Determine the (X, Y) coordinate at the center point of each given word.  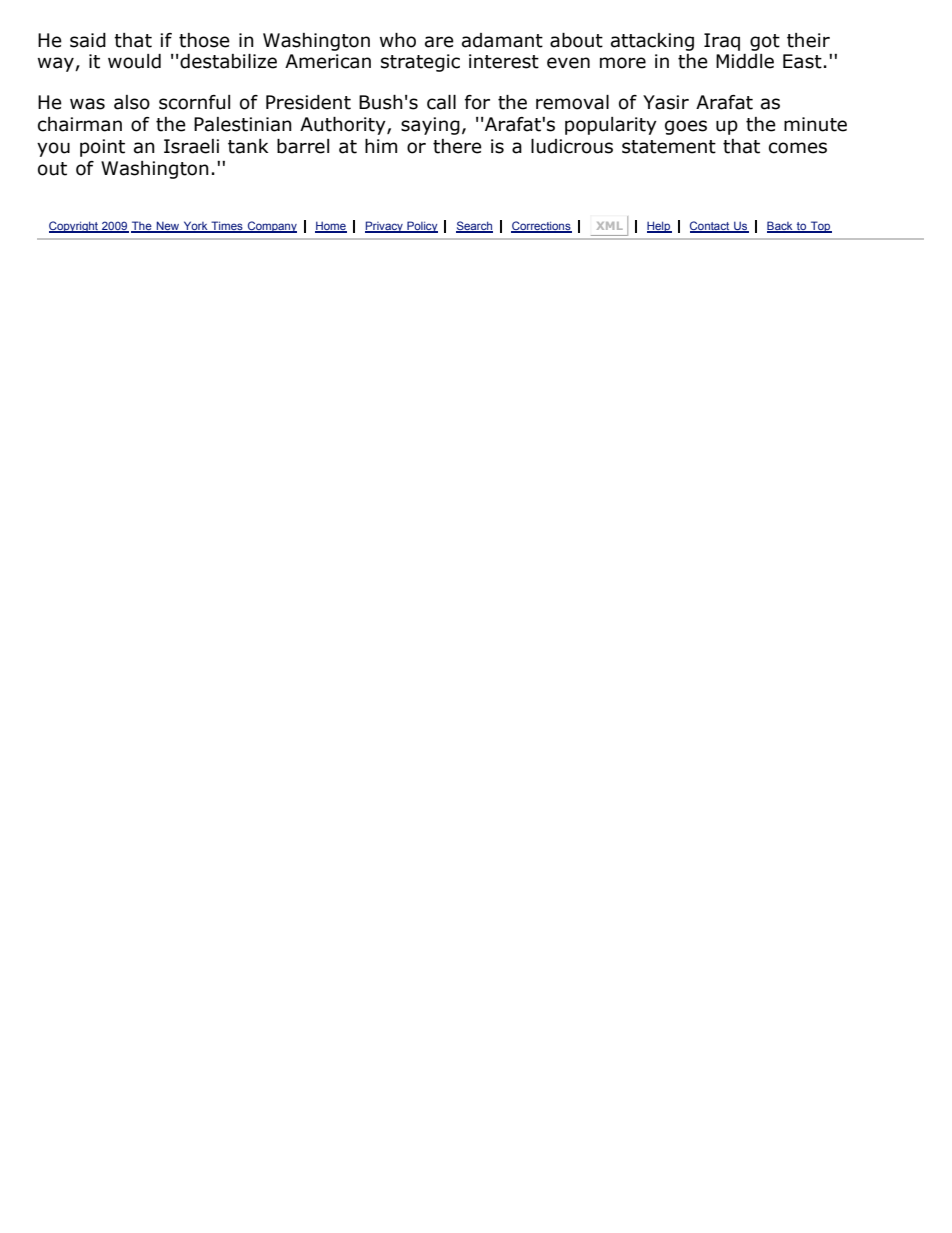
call (441, 102)
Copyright (75, 227)
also (132, 102)
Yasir (666, 102)
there (457, 146)
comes (798, 148)
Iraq (722, 42)
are (439, 42)
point (102, 148)
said (88, 40)
